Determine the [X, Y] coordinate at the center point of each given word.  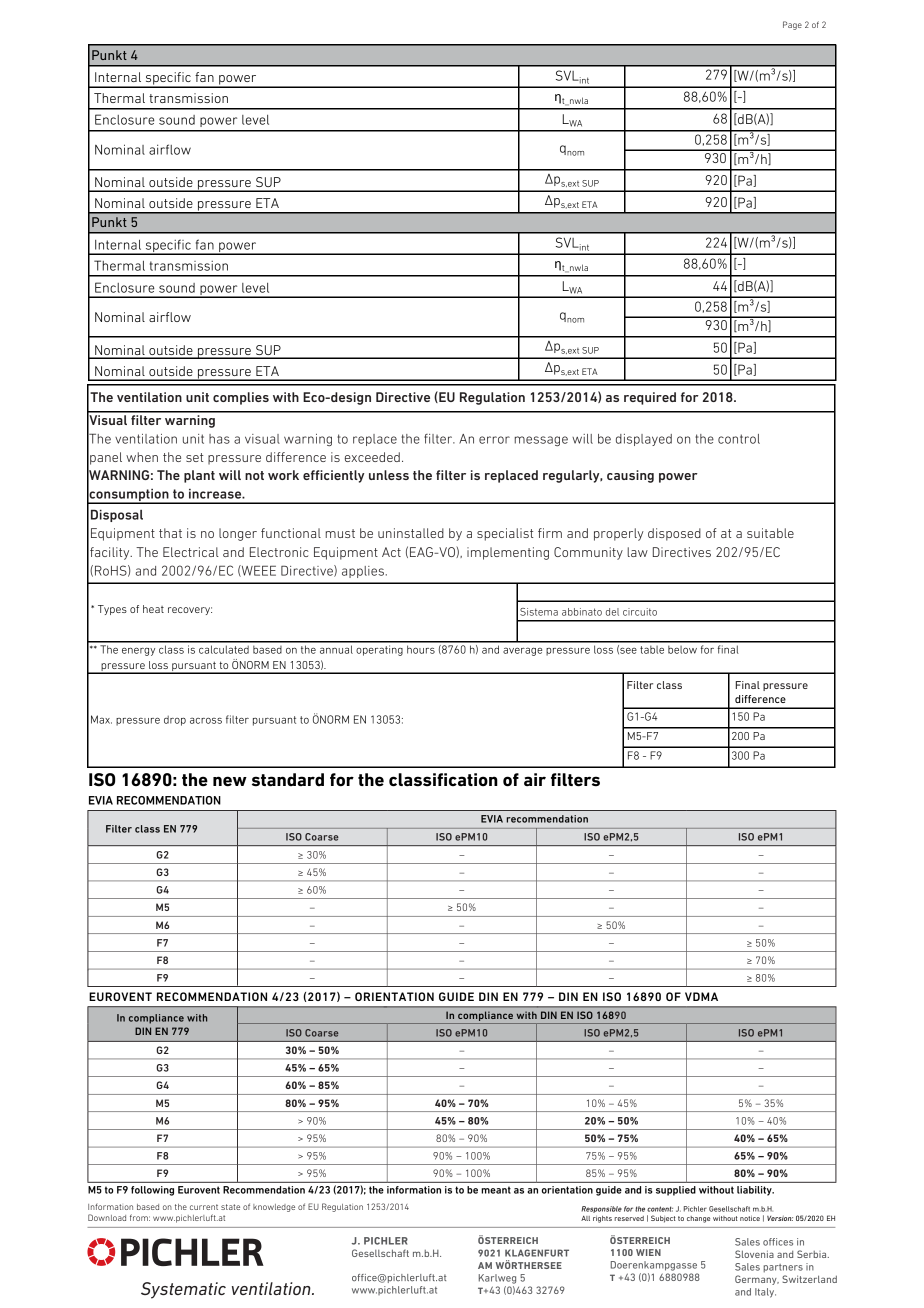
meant [496, 1190]
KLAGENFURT [537, 1253]
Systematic [183, 1290]
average [522, 652]
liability [755, 1191]
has [219, 439]
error [494, 440]
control [739, 439]
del [612, 612]
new [230, 781]
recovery [190, 611]
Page [792, 25]
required [650, 398]
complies [241, 398]
